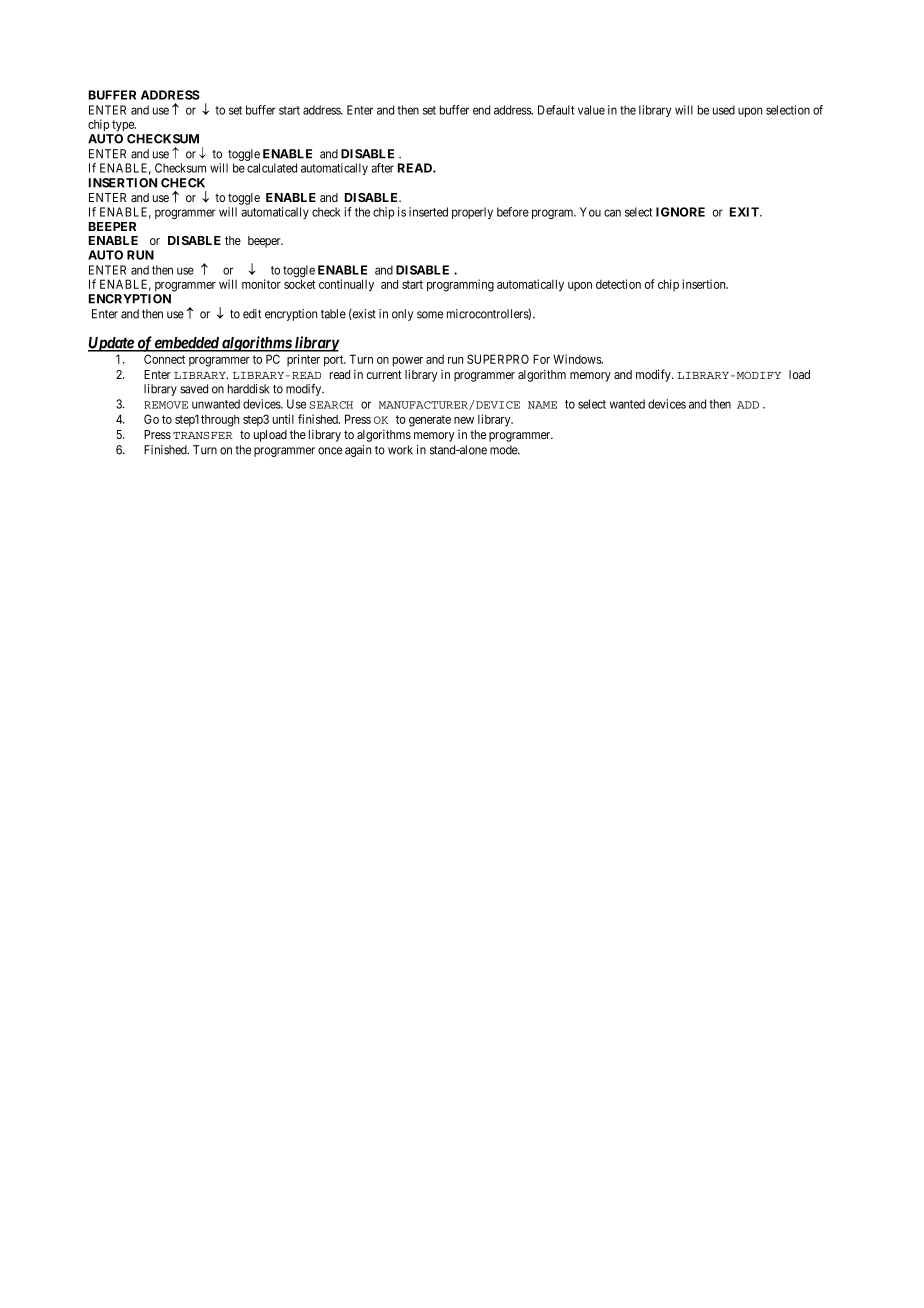  What do you see at coordinates (261, 284) in the image?
I see `monitor` at bounding box center [261, 284].
